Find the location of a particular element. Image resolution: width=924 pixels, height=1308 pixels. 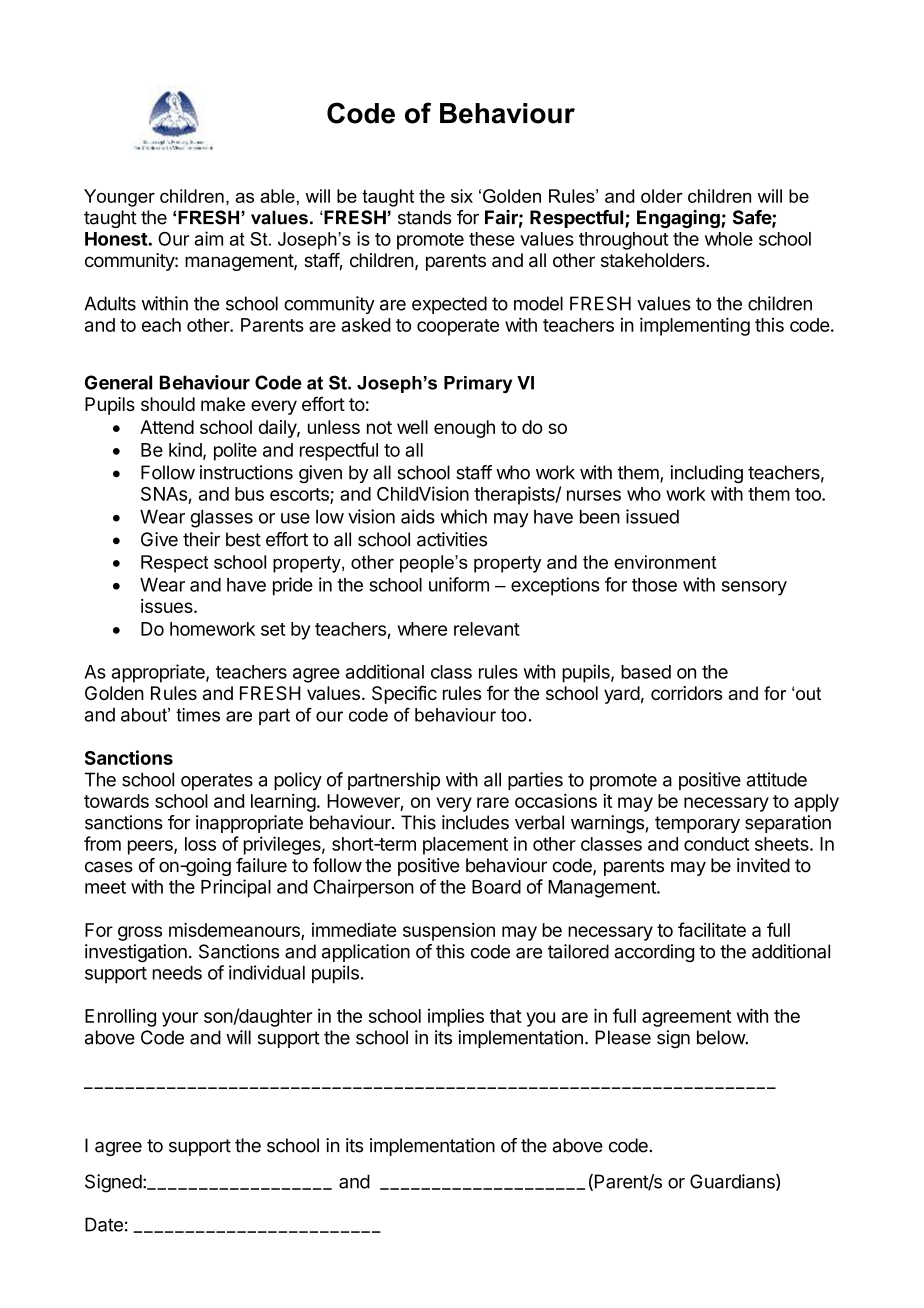

whole is located at coordinates (729, 239).
